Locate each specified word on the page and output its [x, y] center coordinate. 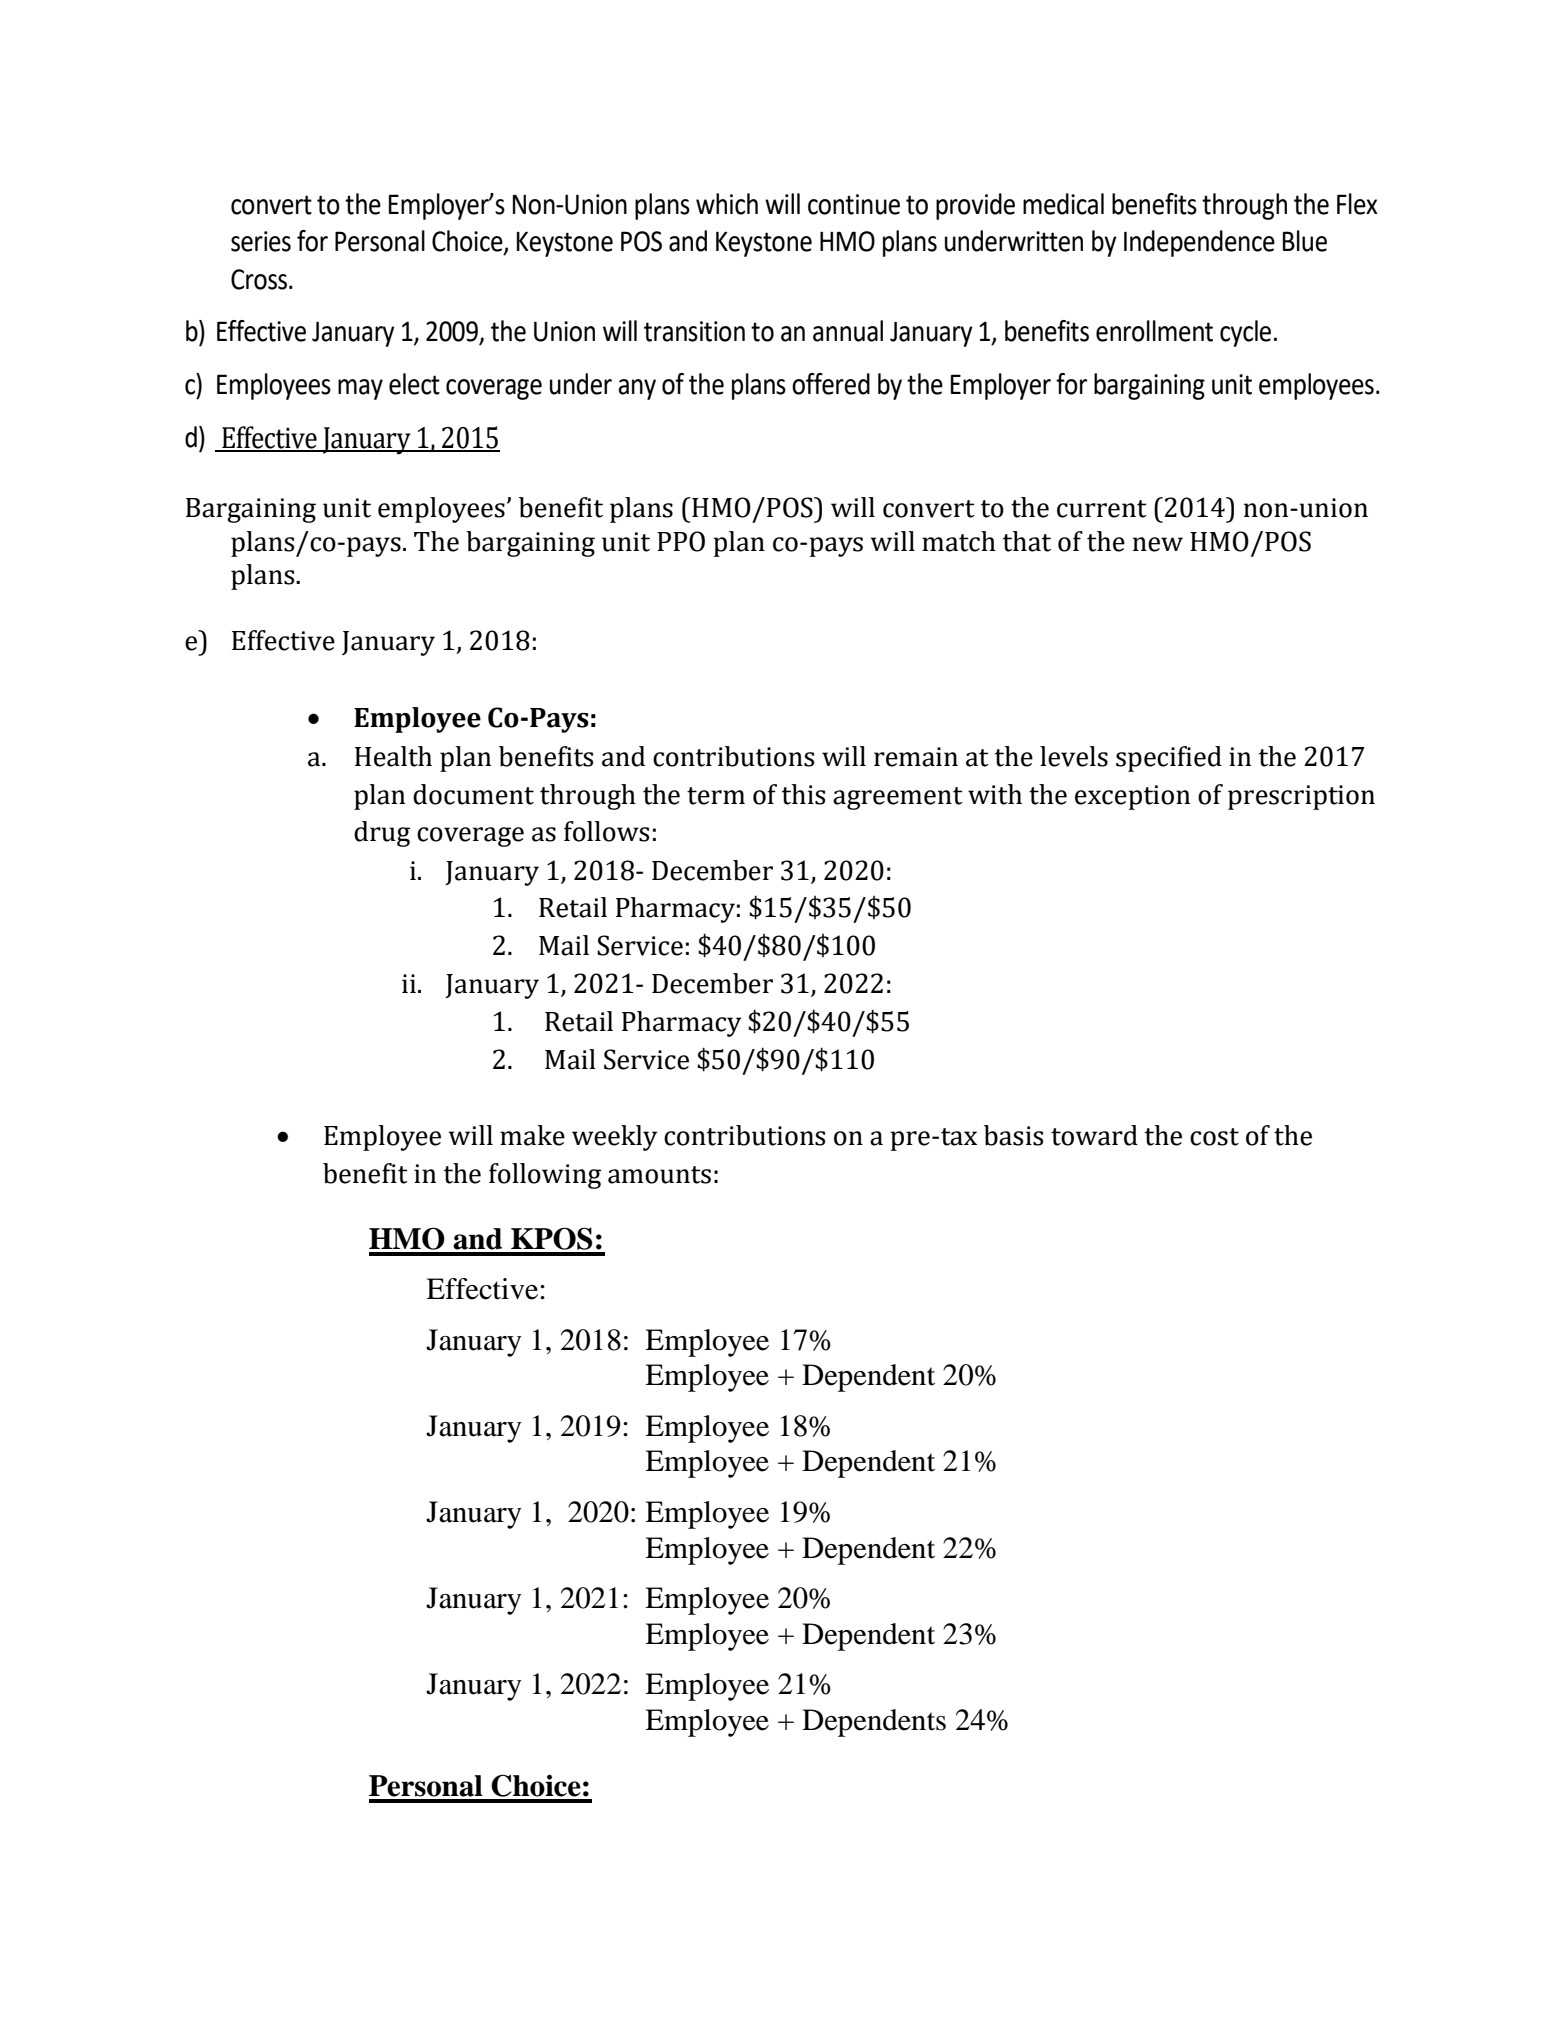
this [803, 794]
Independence [1199, 243]
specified [1169, 759]
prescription [1301, 797]
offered [831, 384]
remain [916, 757]
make [532, 1135]
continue [854, 204]
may [360, 389]
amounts [659, 1175]
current [1102, 509]
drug [382, 834]
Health [393, 756]
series [261, 241]
